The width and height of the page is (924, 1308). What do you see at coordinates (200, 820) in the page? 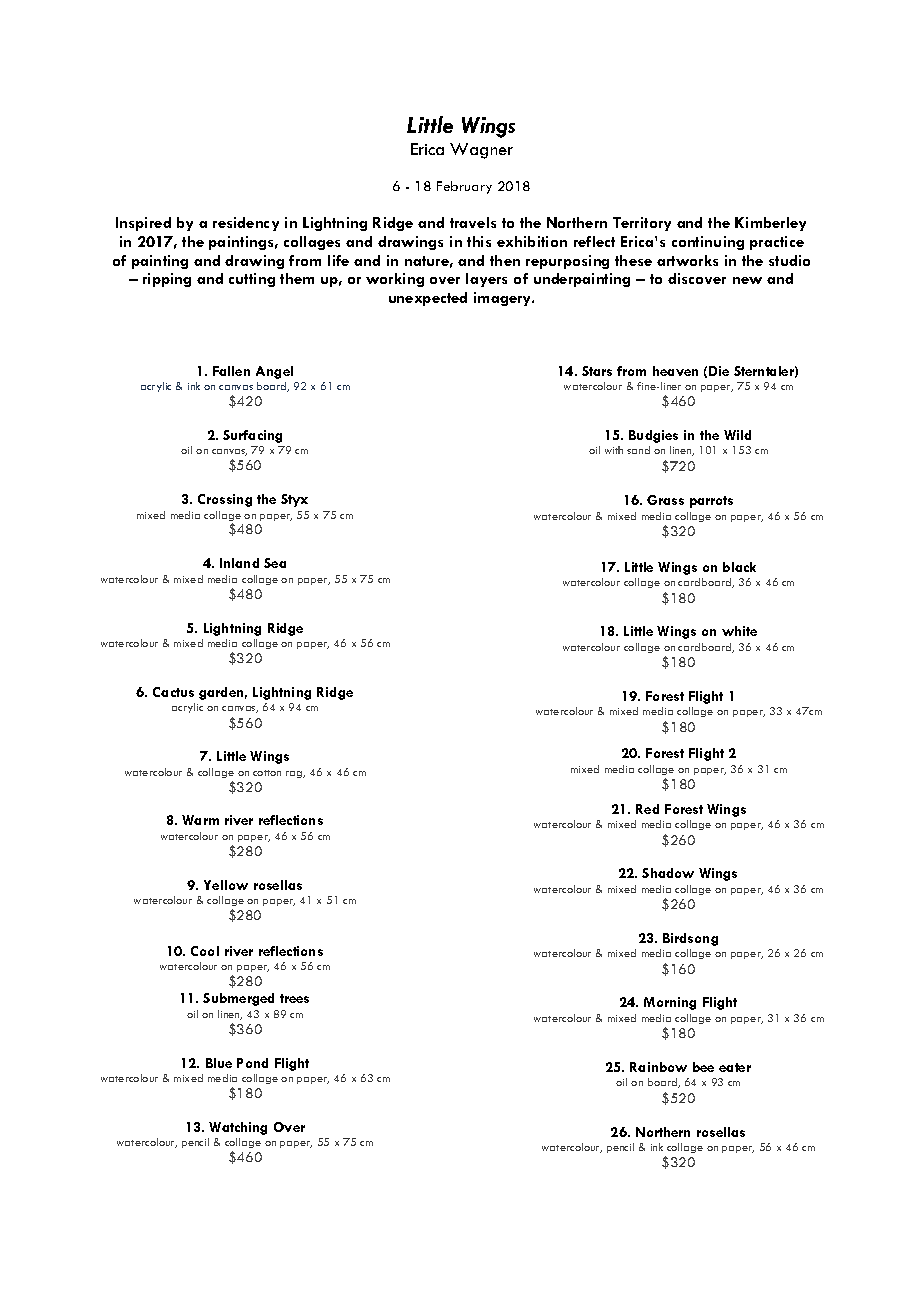
I see `Warm` at bounding box center [200, 820].
